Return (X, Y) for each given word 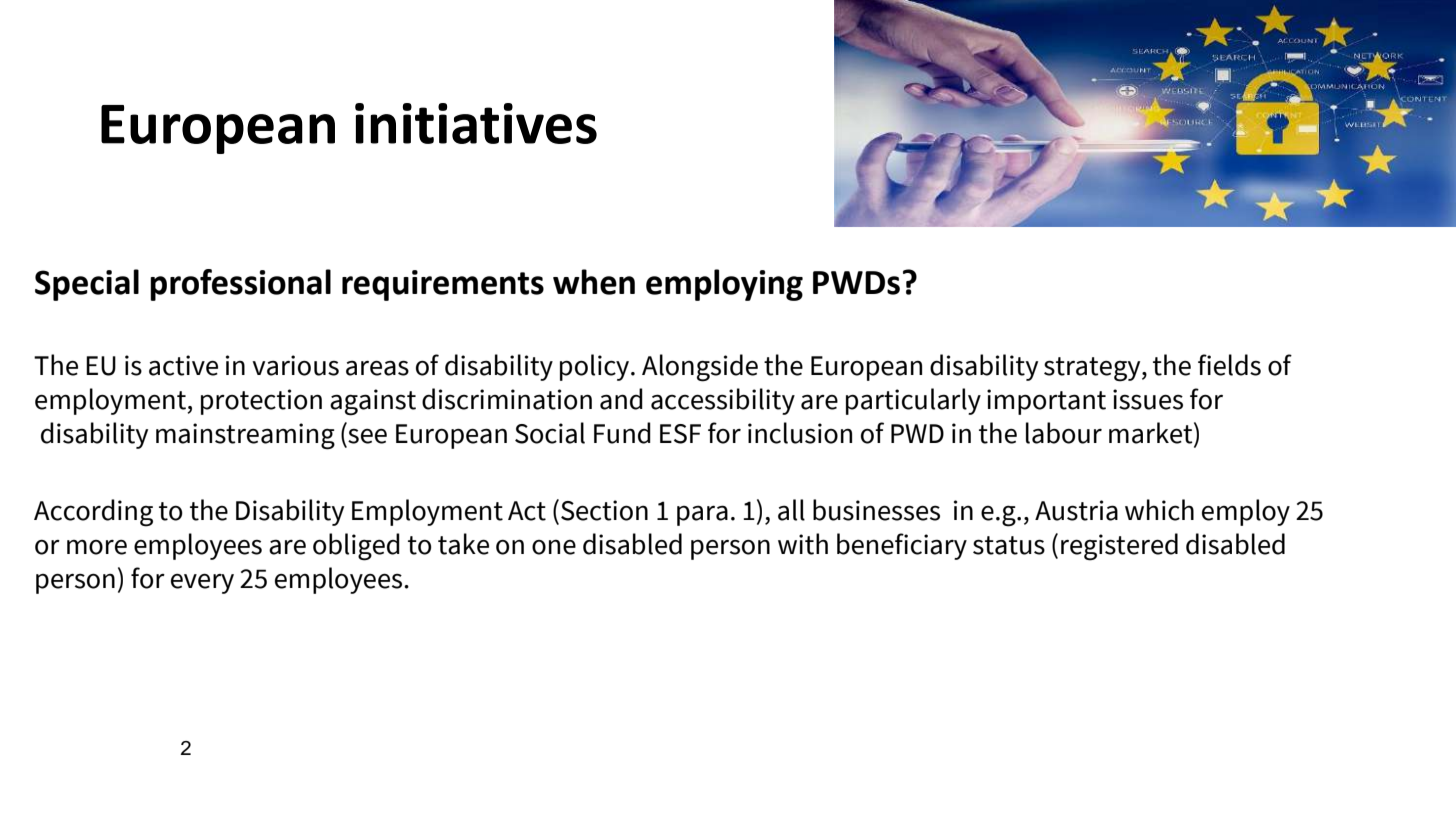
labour (1064, 433)
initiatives (476, 123)
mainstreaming (245, 436)
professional (240, 285)
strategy (1093, 369)
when (594, 282)
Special (87, 285)
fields (1229, 365)
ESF (680, 434)
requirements (443, 285)
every (202, 584)
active (183, 365)
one (554, 547)
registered (1119, 547)
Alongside (700, 368)
